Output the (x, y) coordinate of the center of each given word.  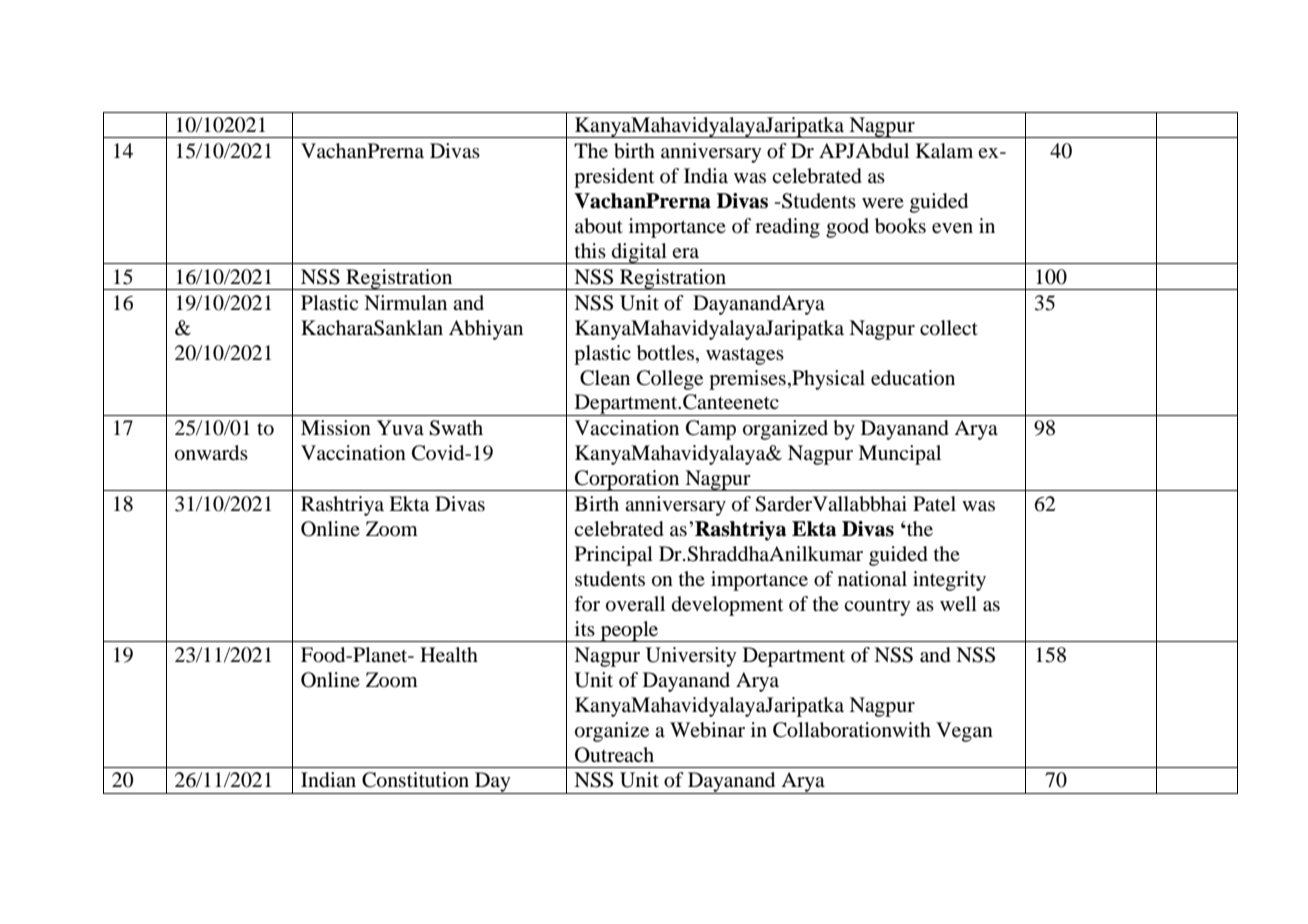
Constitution (415, 780)
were (883, 203)
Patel (934, 504)
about (599, 226)
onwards (211, 453)
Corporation (627, 480)
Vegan (964, 732)
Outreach (614, 755)
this (590, 250)
